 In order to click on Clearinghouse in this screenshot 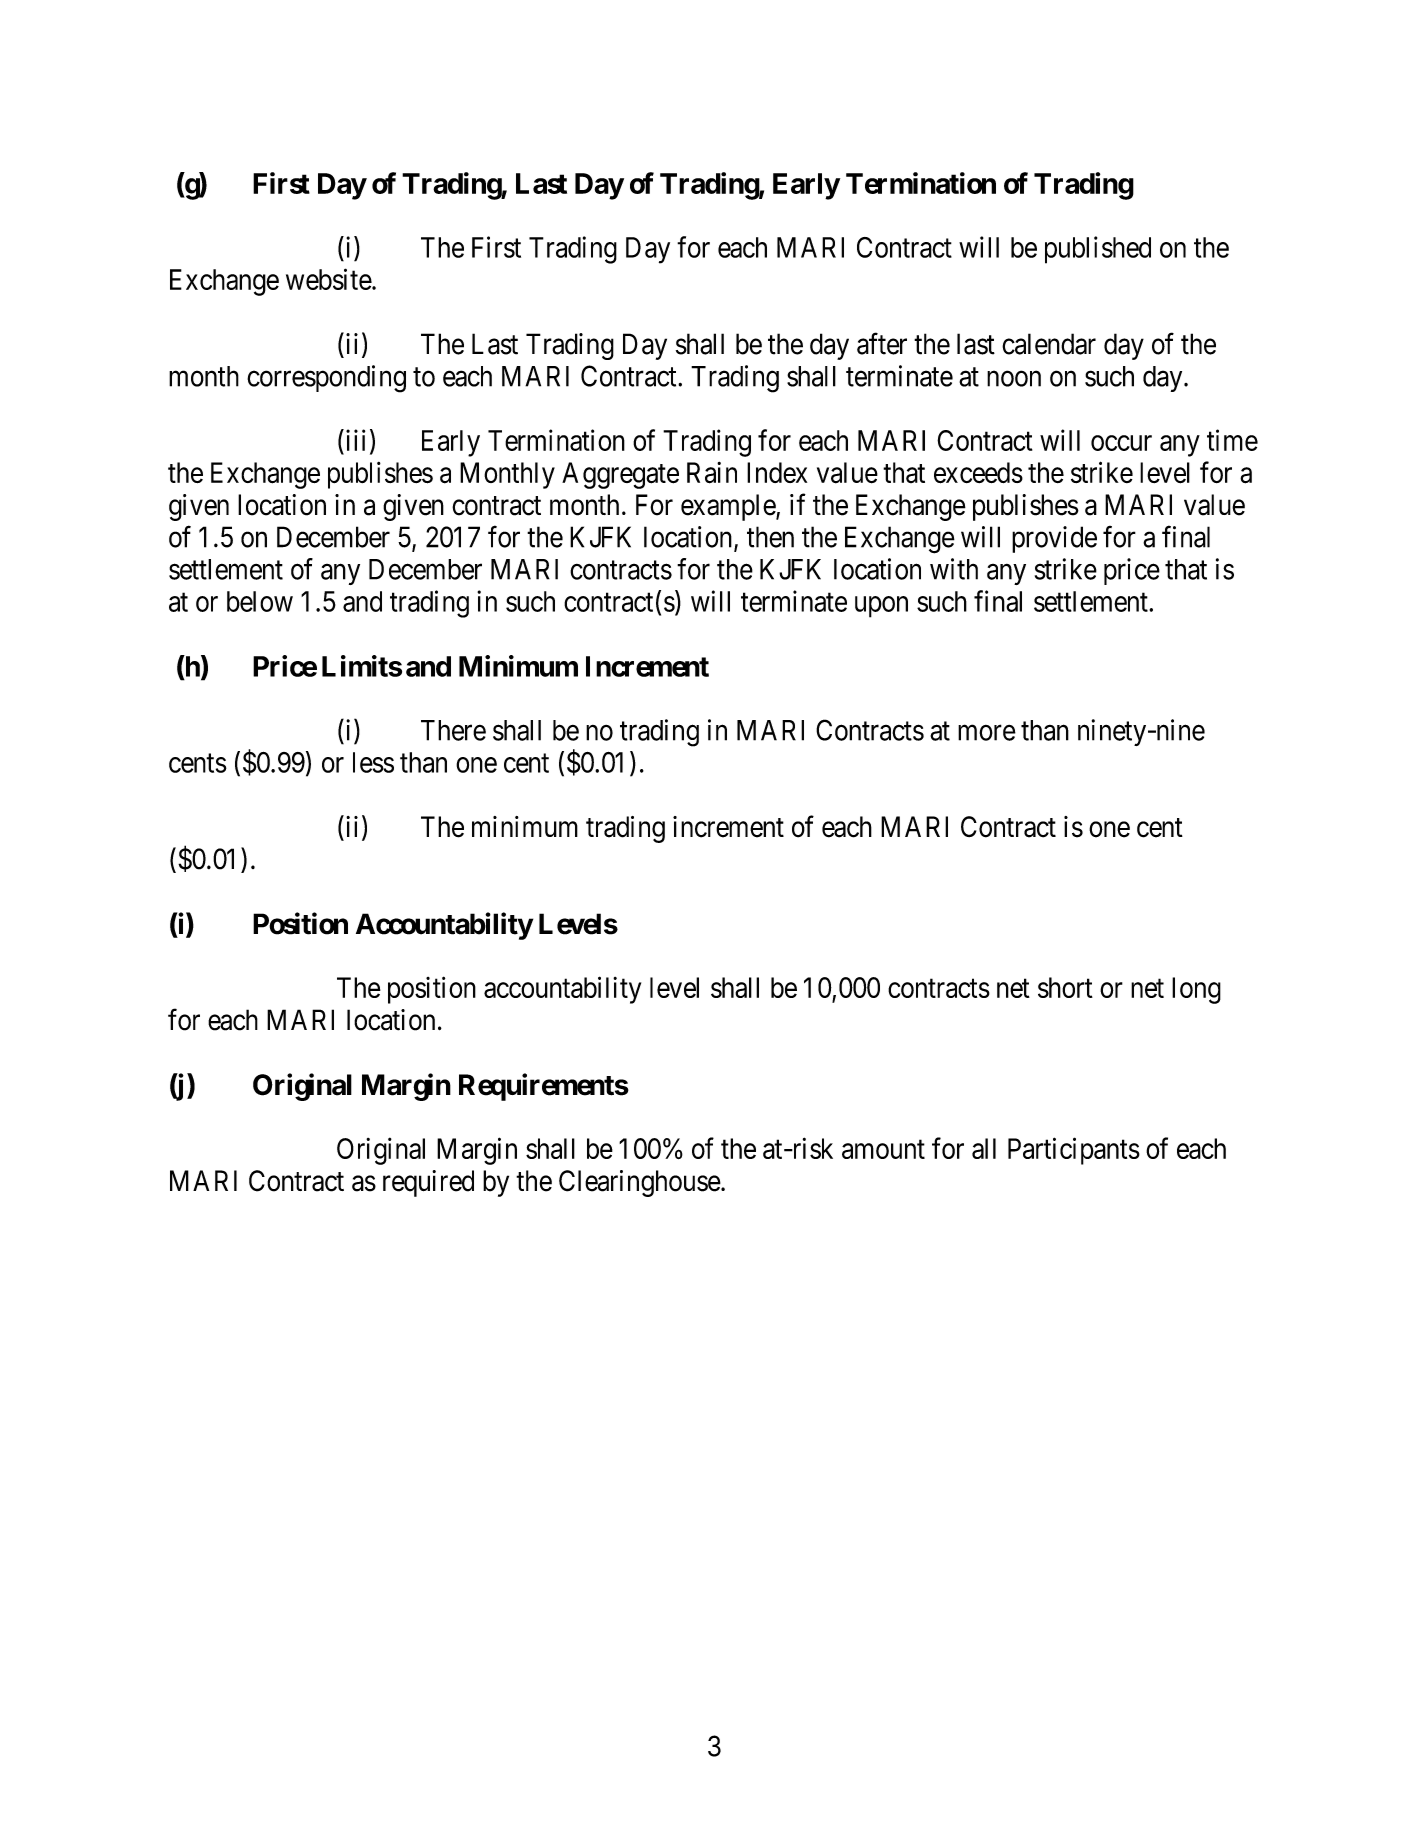, I will do `click(640, 1183)`.
